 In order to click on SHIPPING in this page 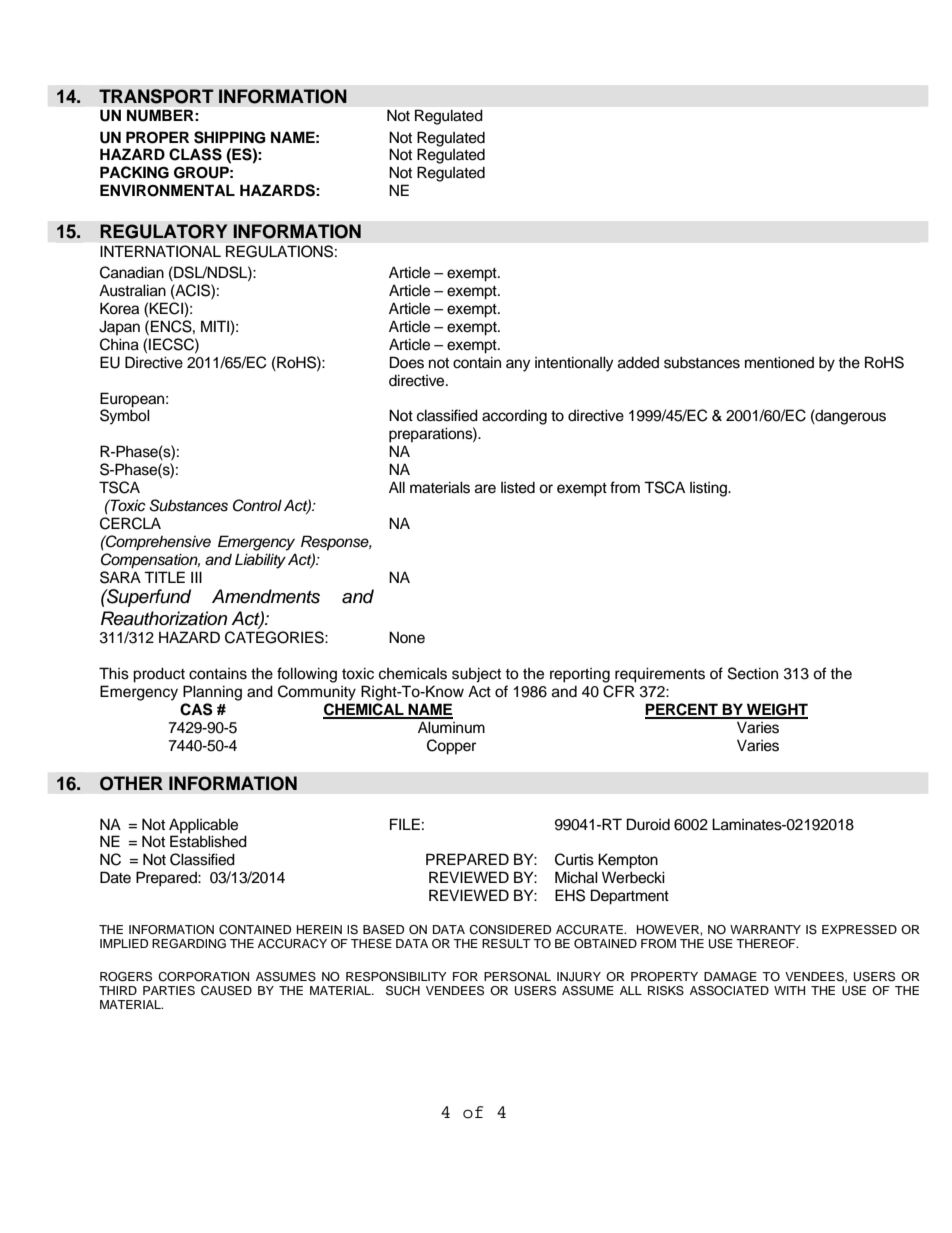, I will do `click(230, 137)`.
